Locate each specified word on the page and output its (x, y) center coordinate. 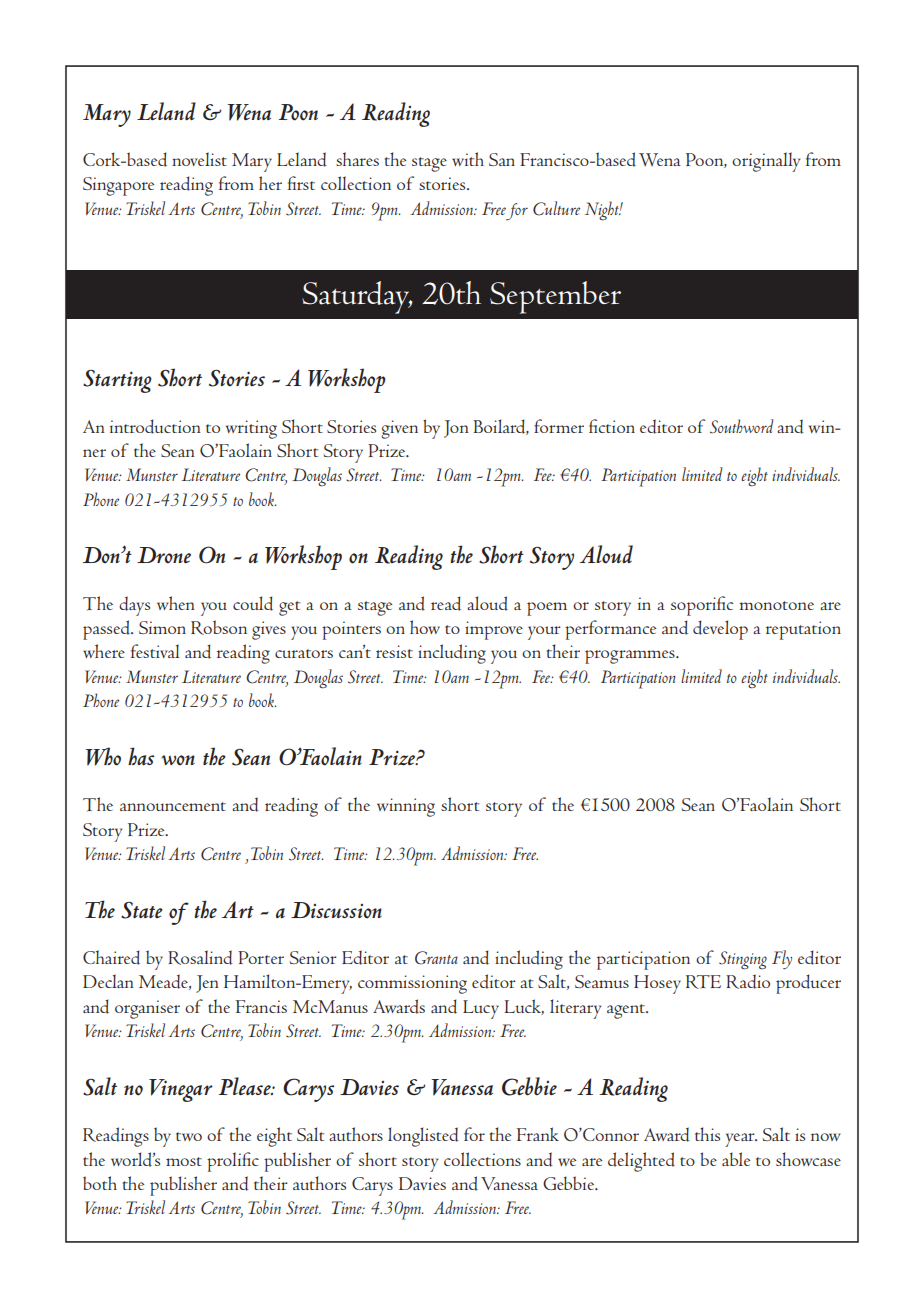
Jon (456, 429)
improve (494, 630)
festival (155, 651)
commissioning (412, 984)
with (468, 159)
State (142, 910)
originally (766, 162)
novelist (199, 159)
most (184, 1161)
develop (720, 630)
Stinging (743, 960)
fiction (612, 426)
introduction (155, 426)
